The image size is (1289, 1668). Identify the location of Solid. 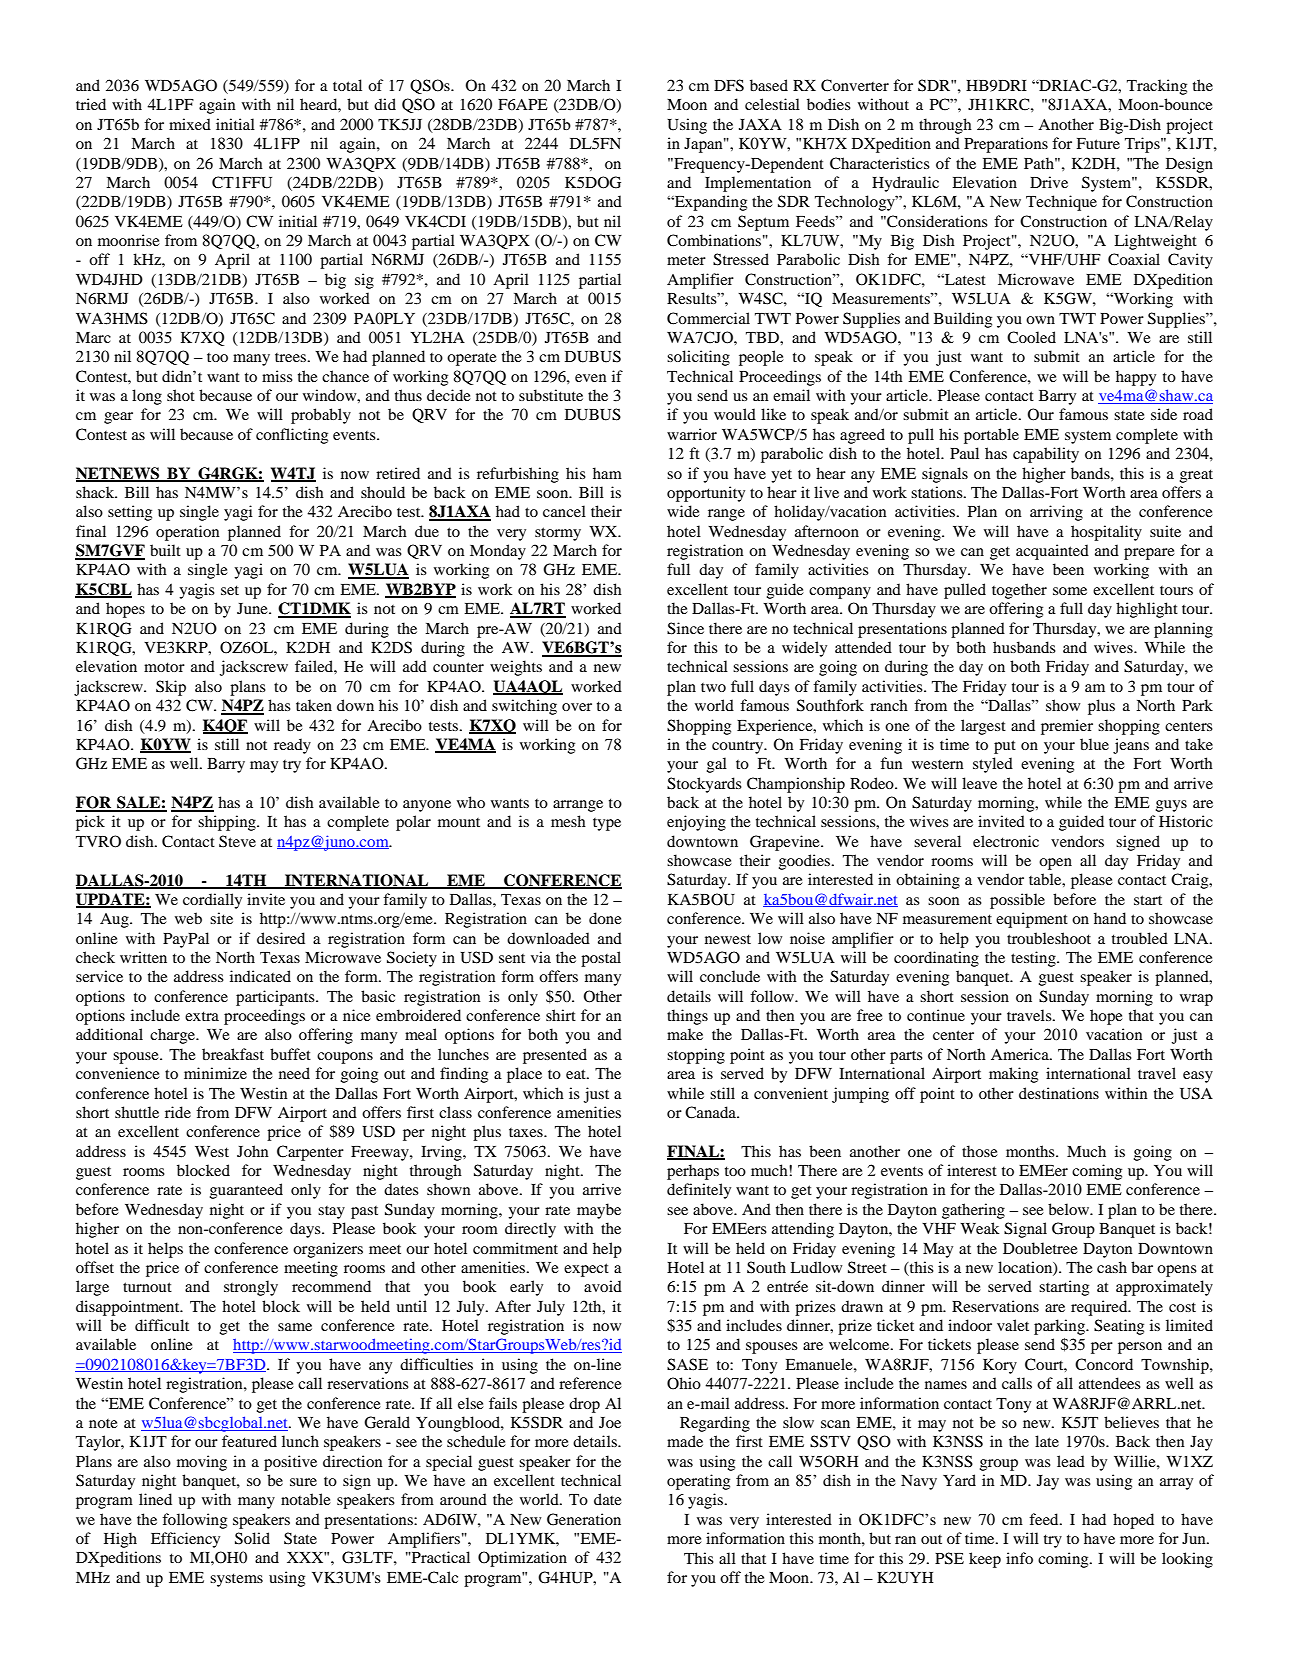
(252, 1538).
